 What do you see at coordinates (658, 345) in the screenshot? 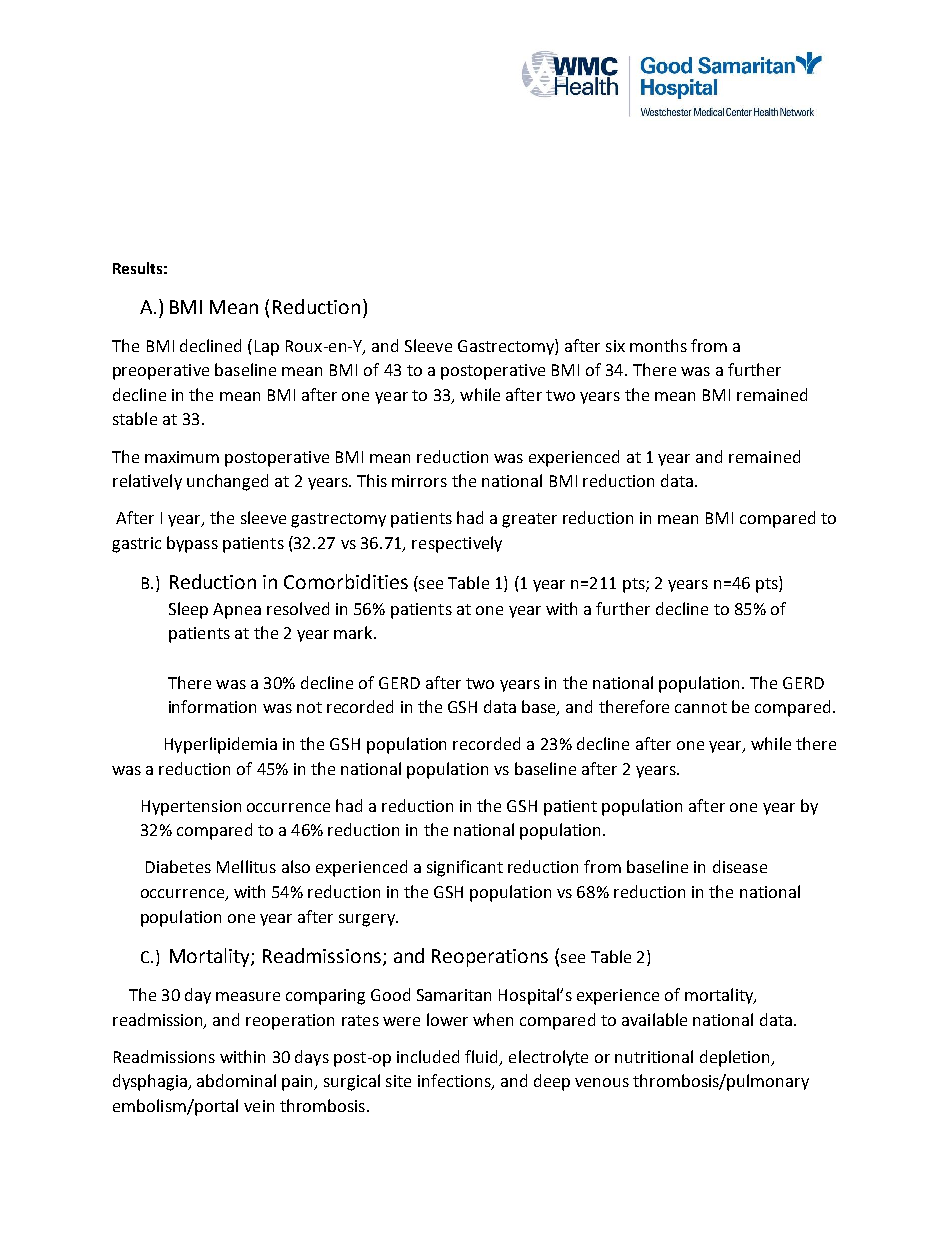
I see `months` at bounding box center [658, 345].
